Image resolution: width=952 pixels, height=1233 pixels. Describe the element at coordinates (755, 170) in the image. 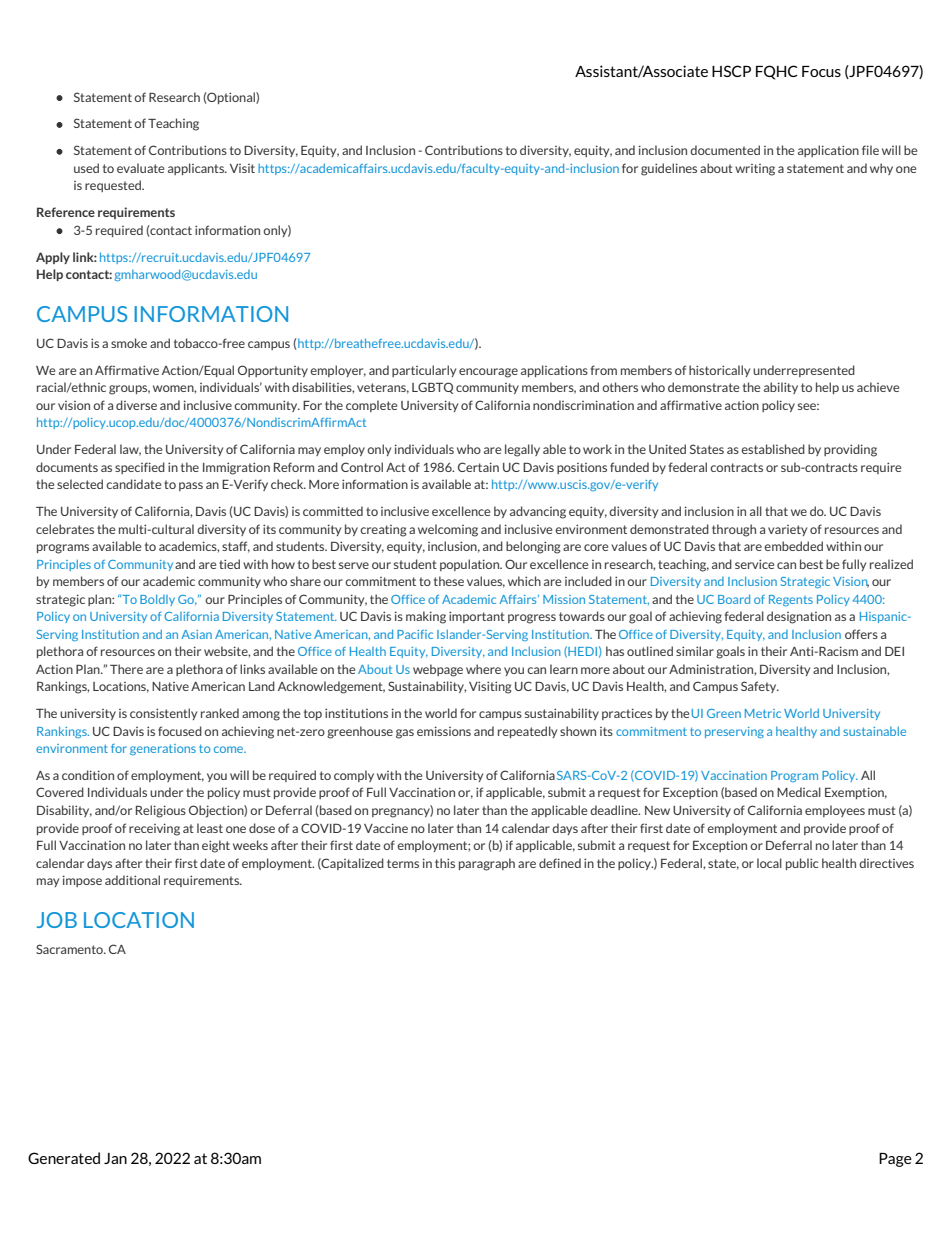

I see `writing` at that location.
